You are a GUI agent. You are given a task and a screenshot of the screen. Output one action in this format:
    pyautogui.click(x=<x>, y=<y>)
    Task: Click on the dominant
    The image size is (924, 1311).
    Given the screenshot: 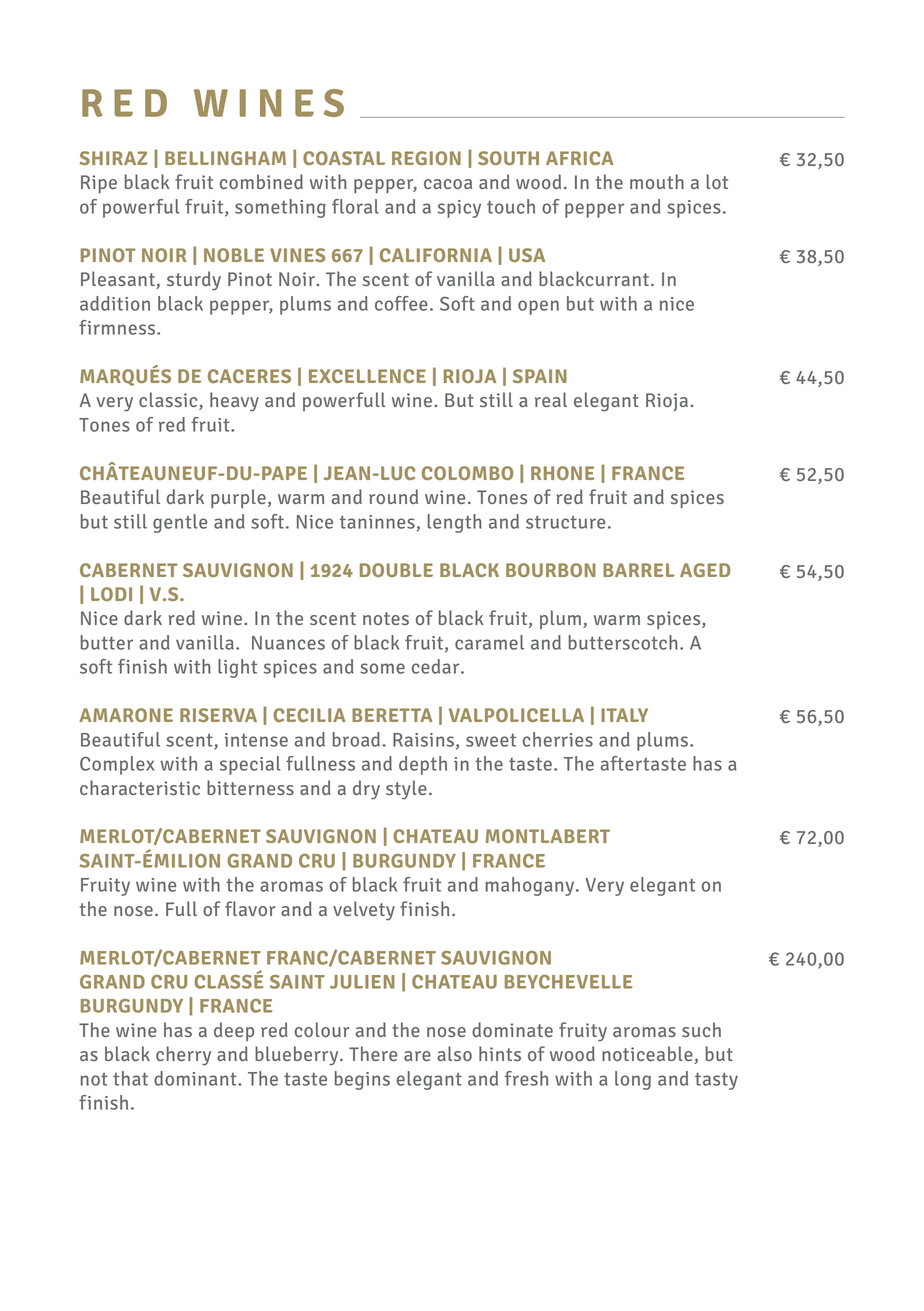 What is the action you would take?
    pyautogui.click(x=196, y=1078)
